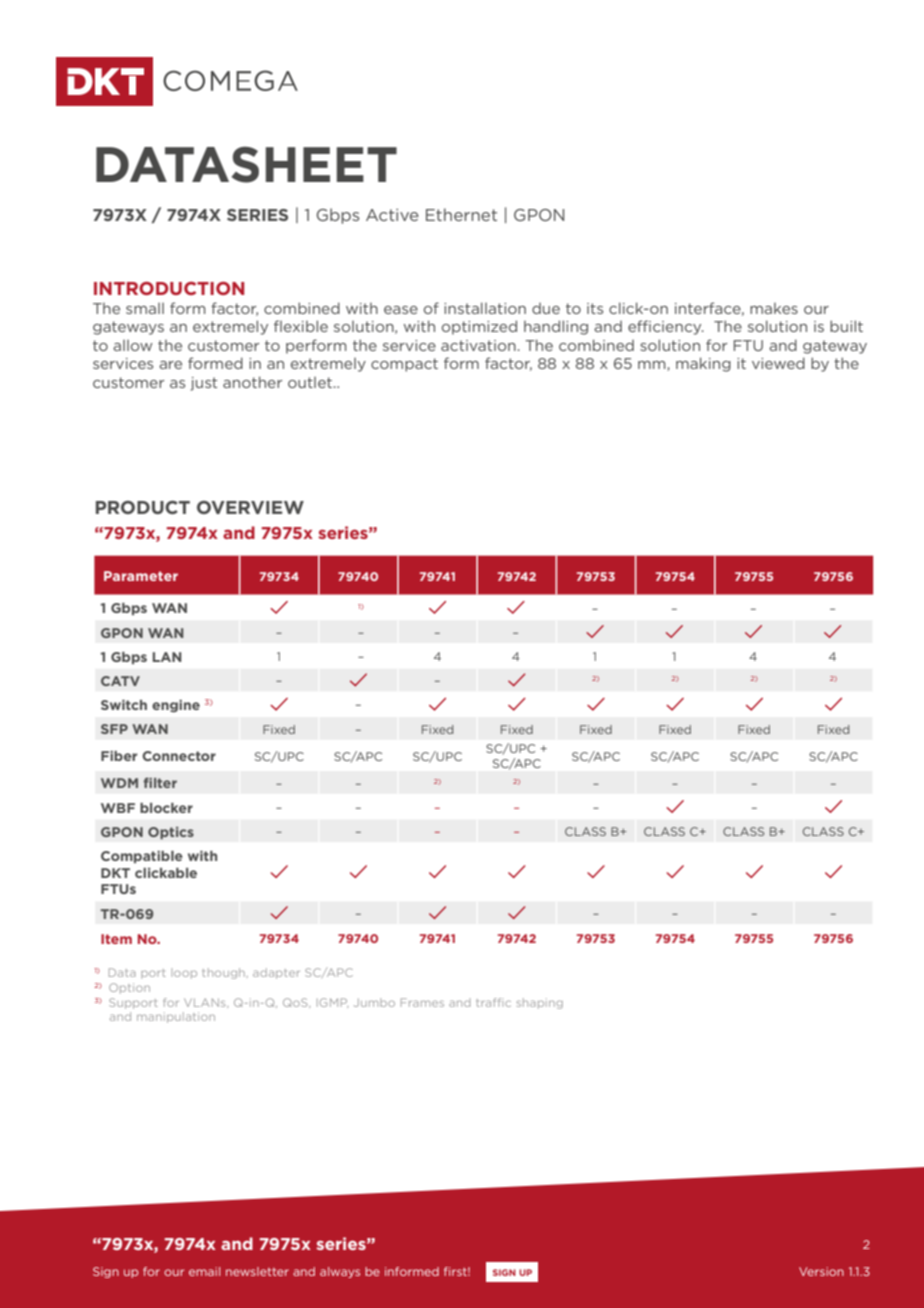 This image has height=1308, width=924. I want to click on INTRODUCTION, so click(169, 288).
